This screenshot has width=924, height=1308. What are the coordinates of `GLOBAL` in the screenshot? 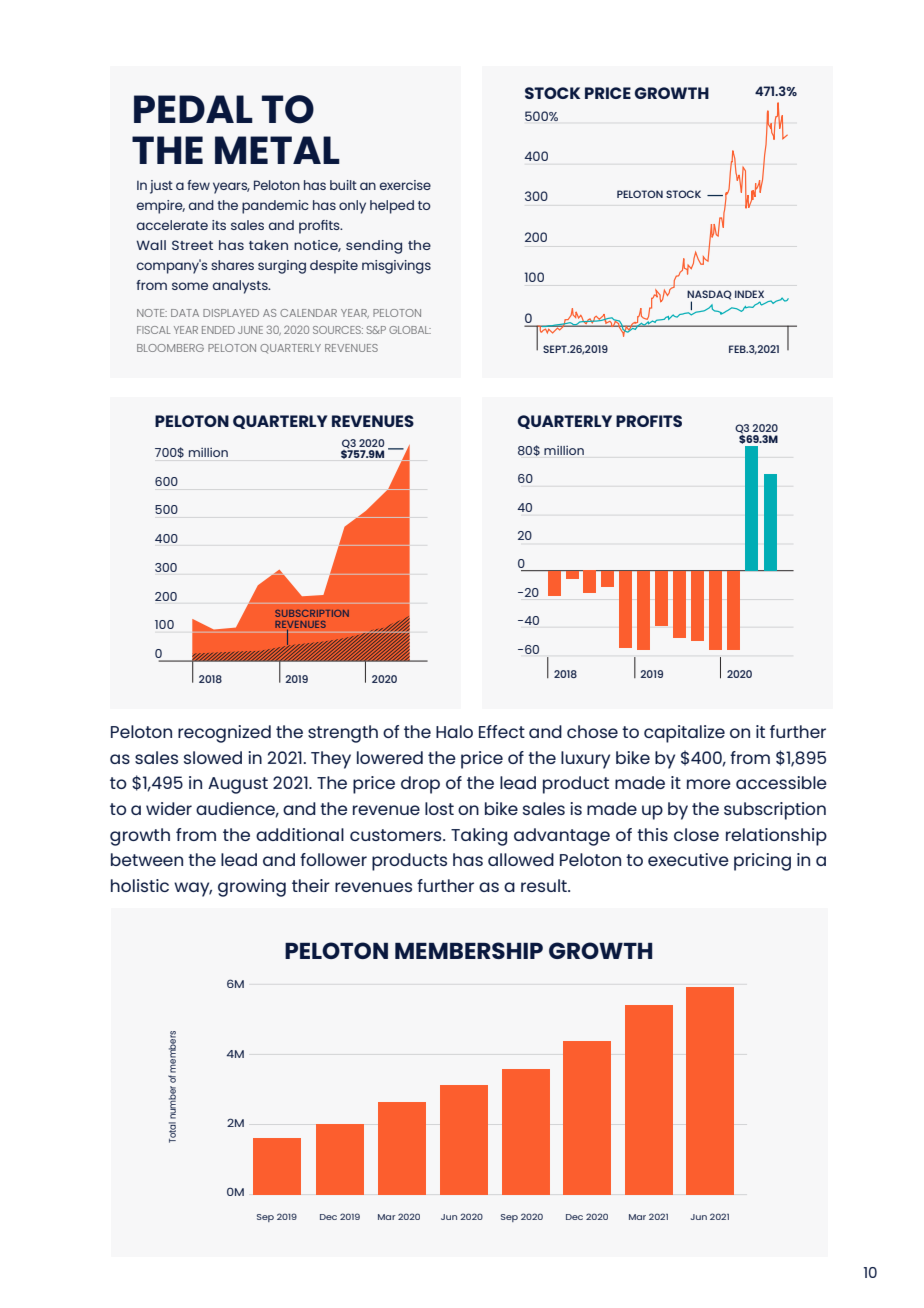 It's located at (410, 330).
